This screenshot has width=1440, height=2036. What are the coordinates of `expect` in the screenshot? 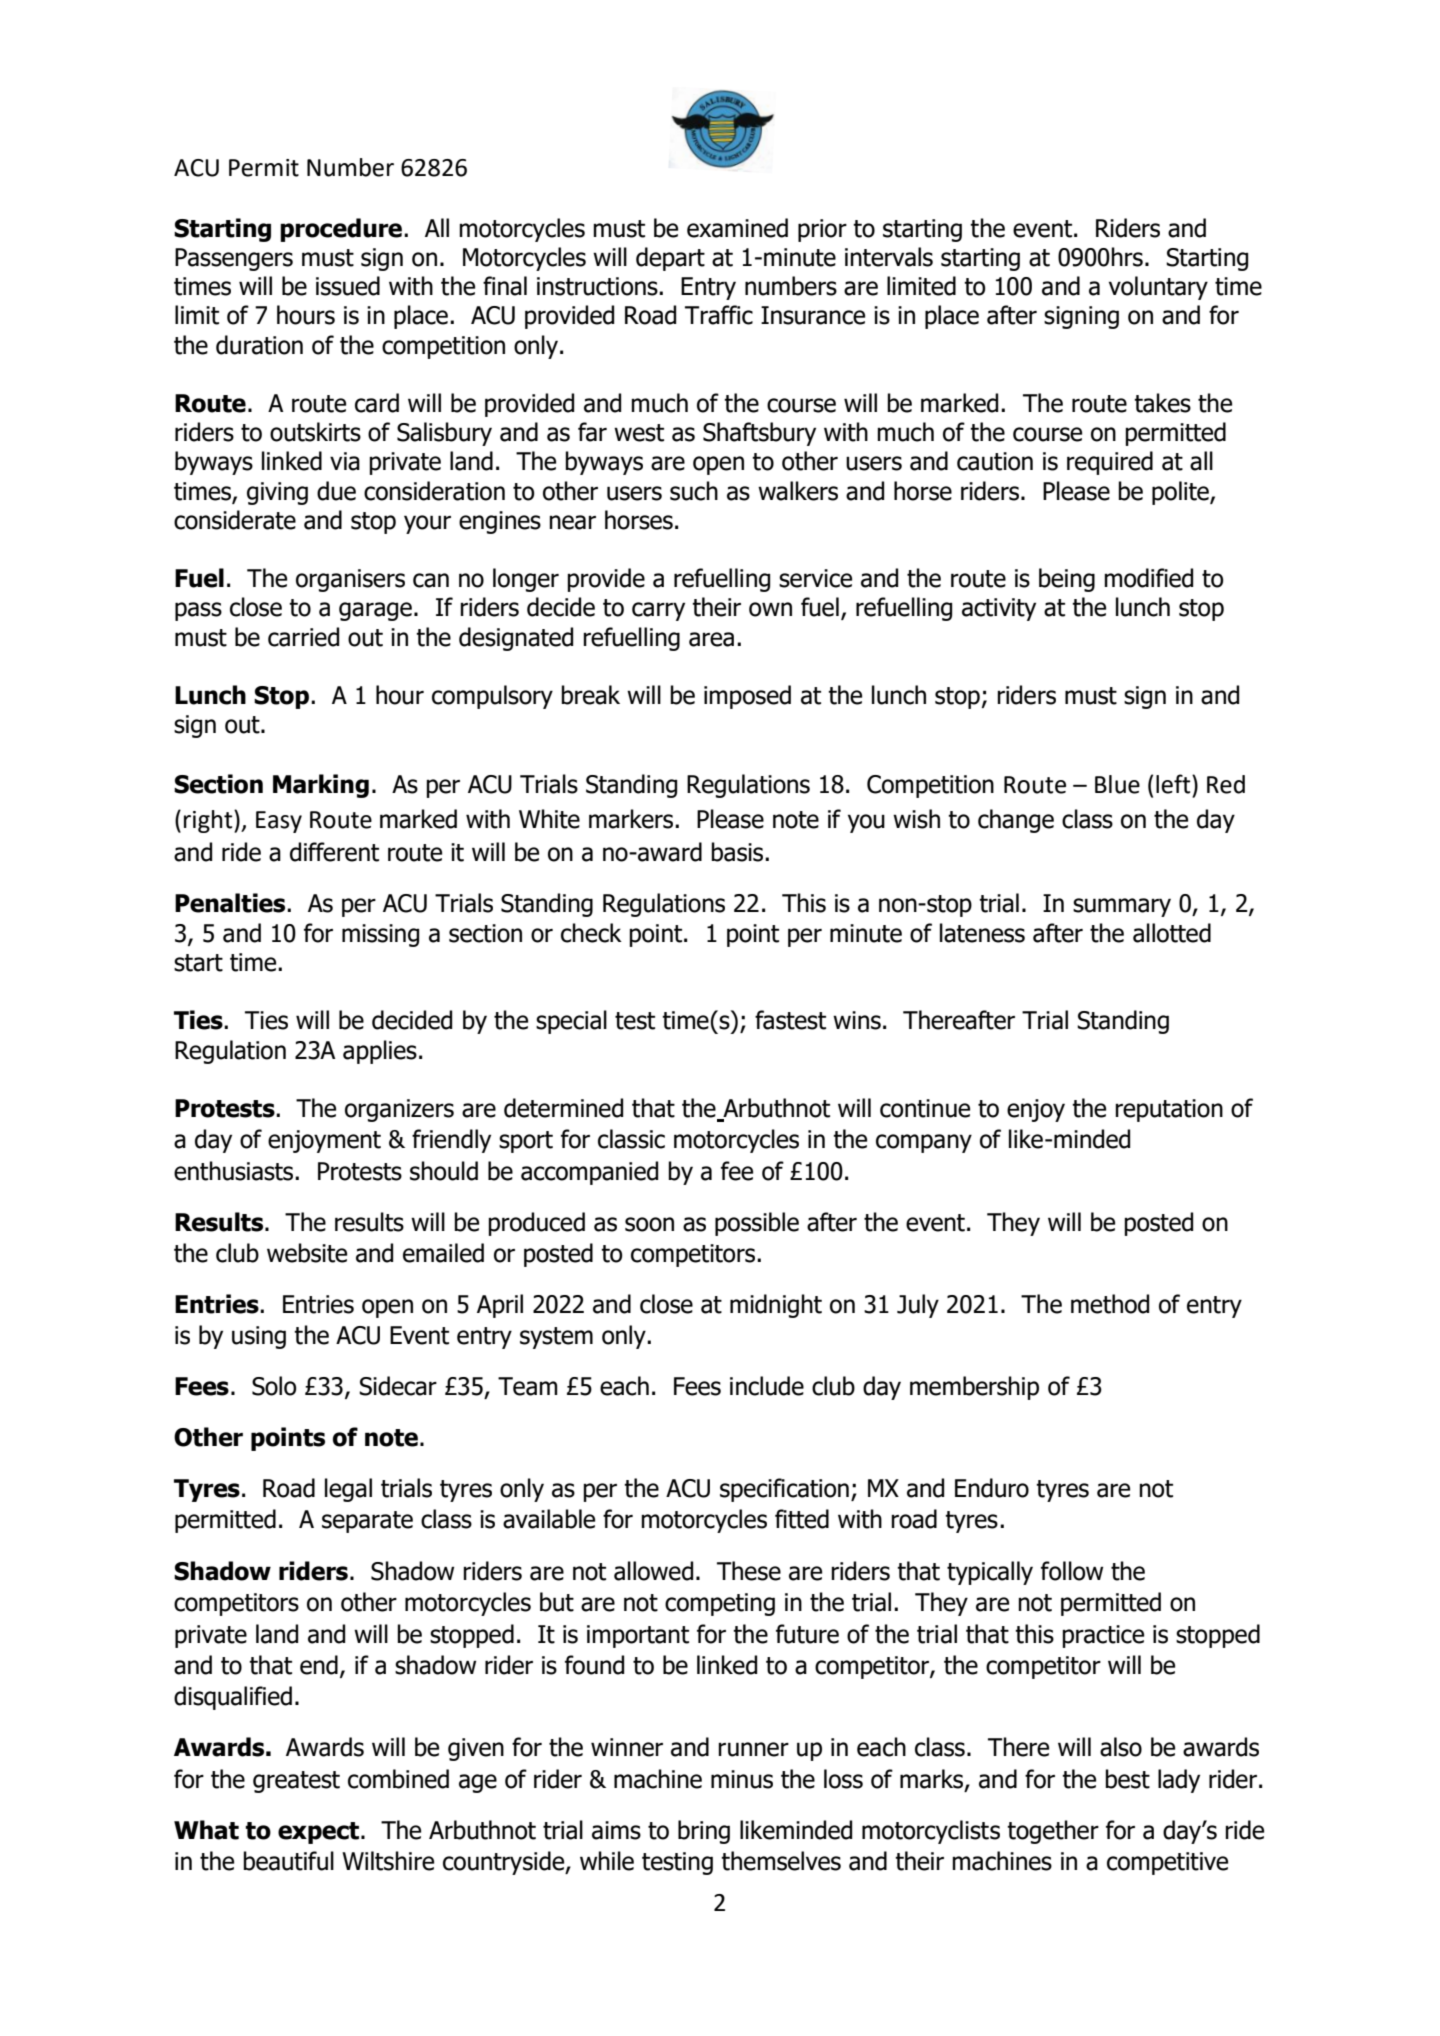 It's located at (318, 1833).
